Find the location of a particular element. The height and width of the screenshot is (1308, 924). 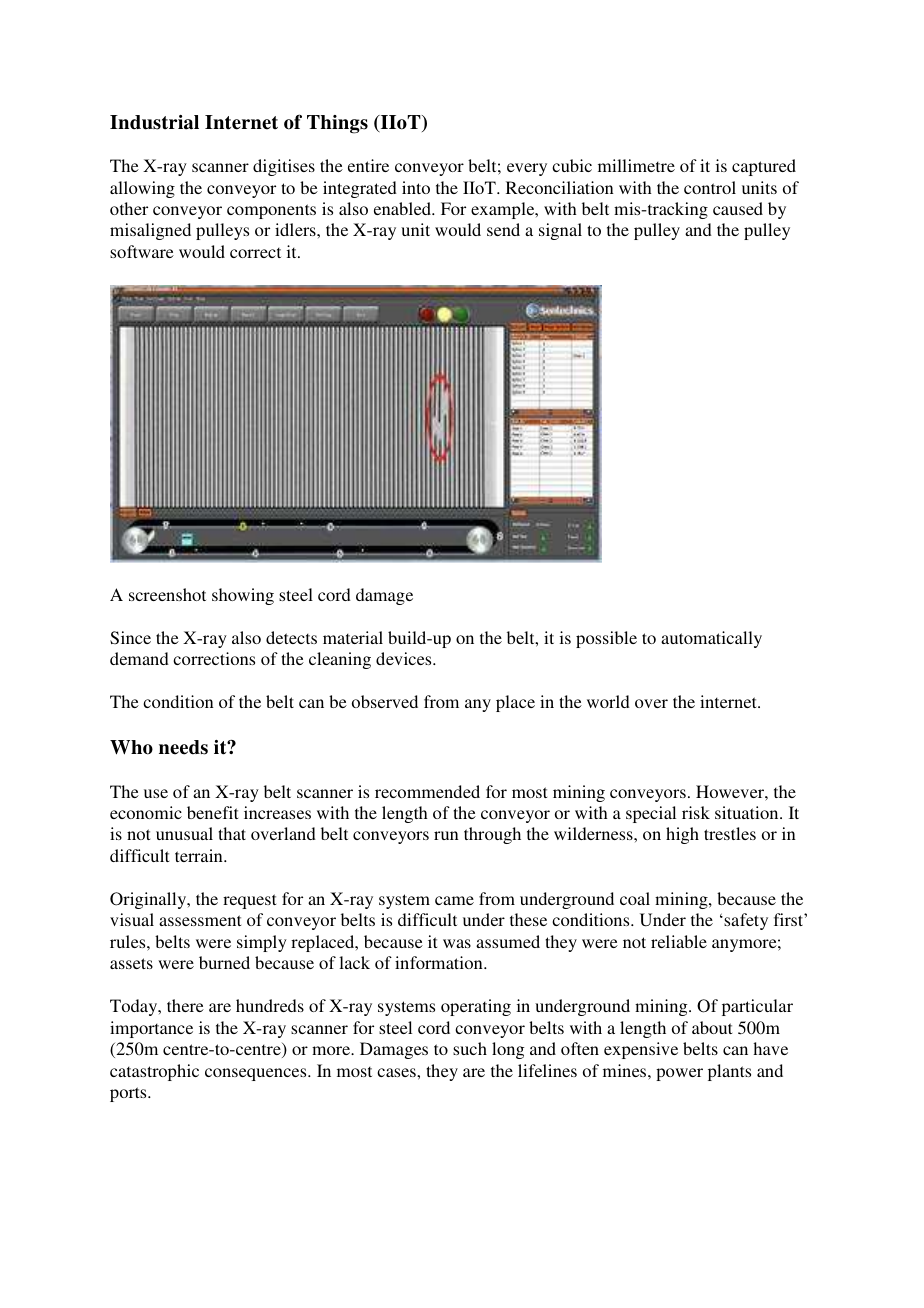

catastrophic is located at coordinates (154, 1072).
